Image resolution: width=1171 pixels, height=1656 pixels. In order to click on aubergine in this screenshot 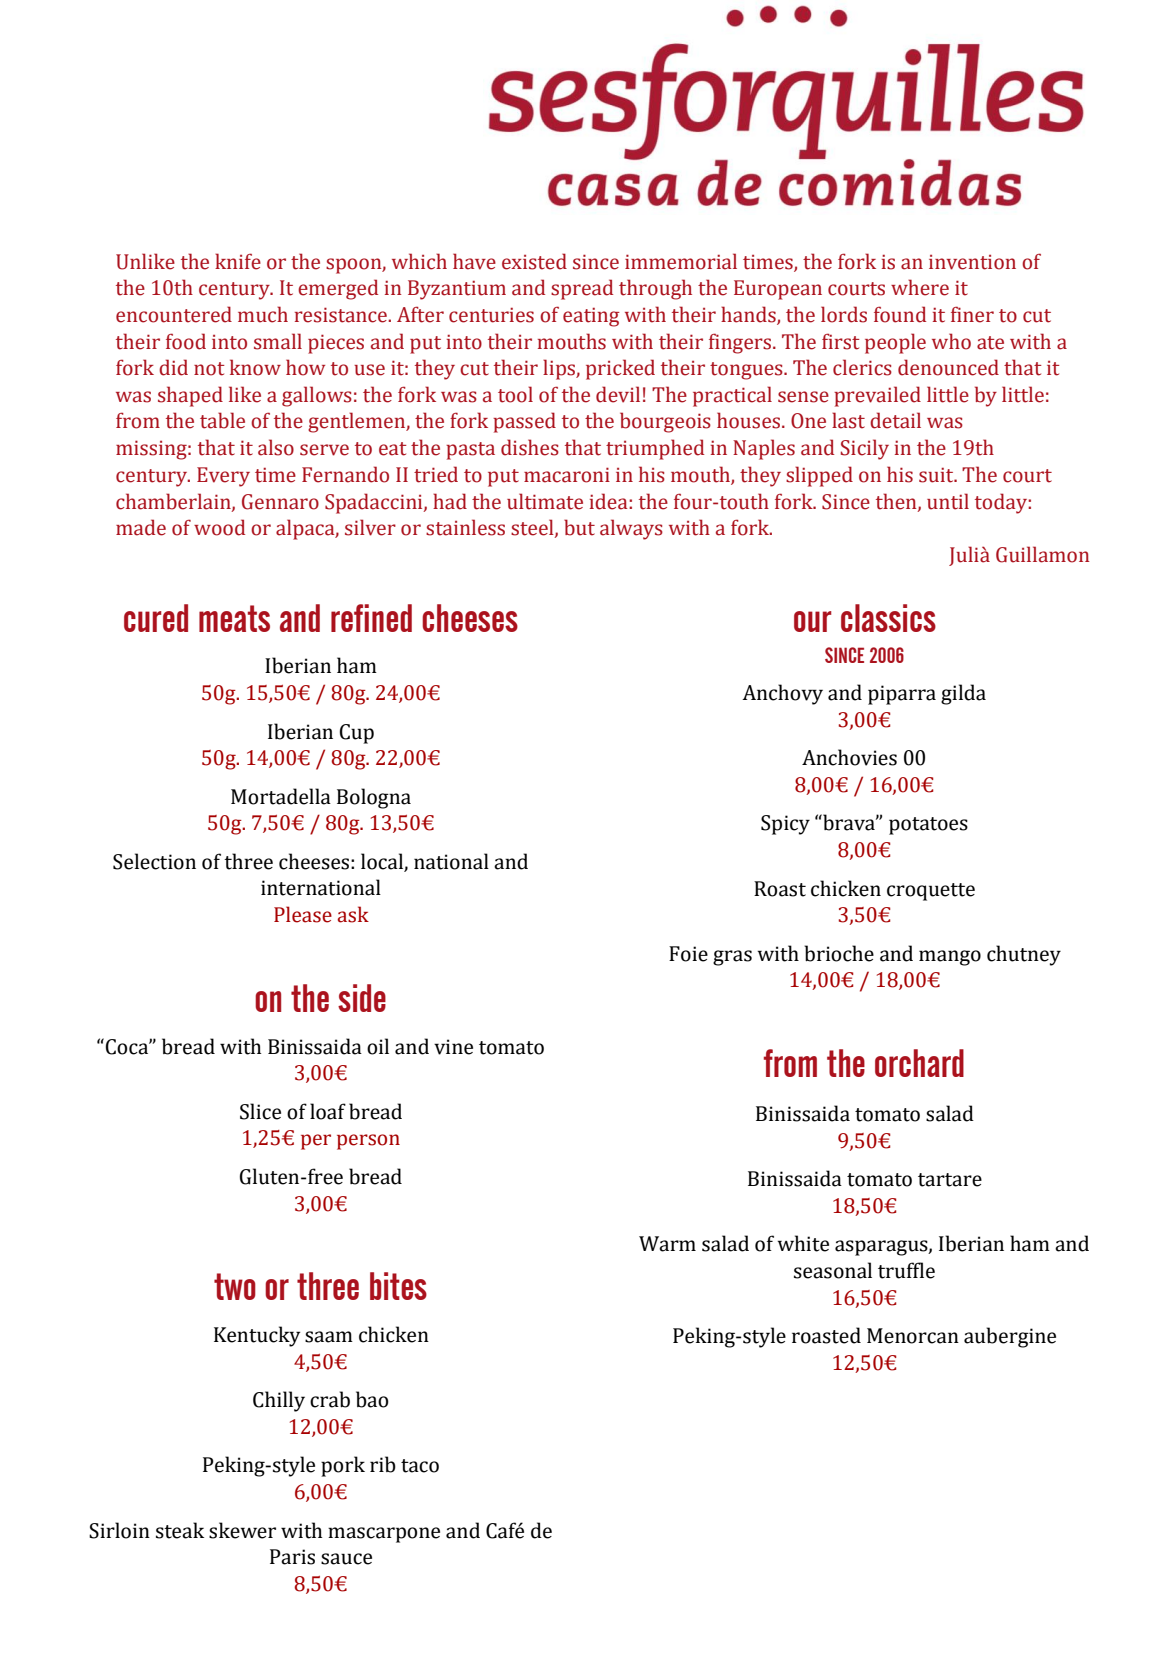, I will do `click(1010, 1337)`.
